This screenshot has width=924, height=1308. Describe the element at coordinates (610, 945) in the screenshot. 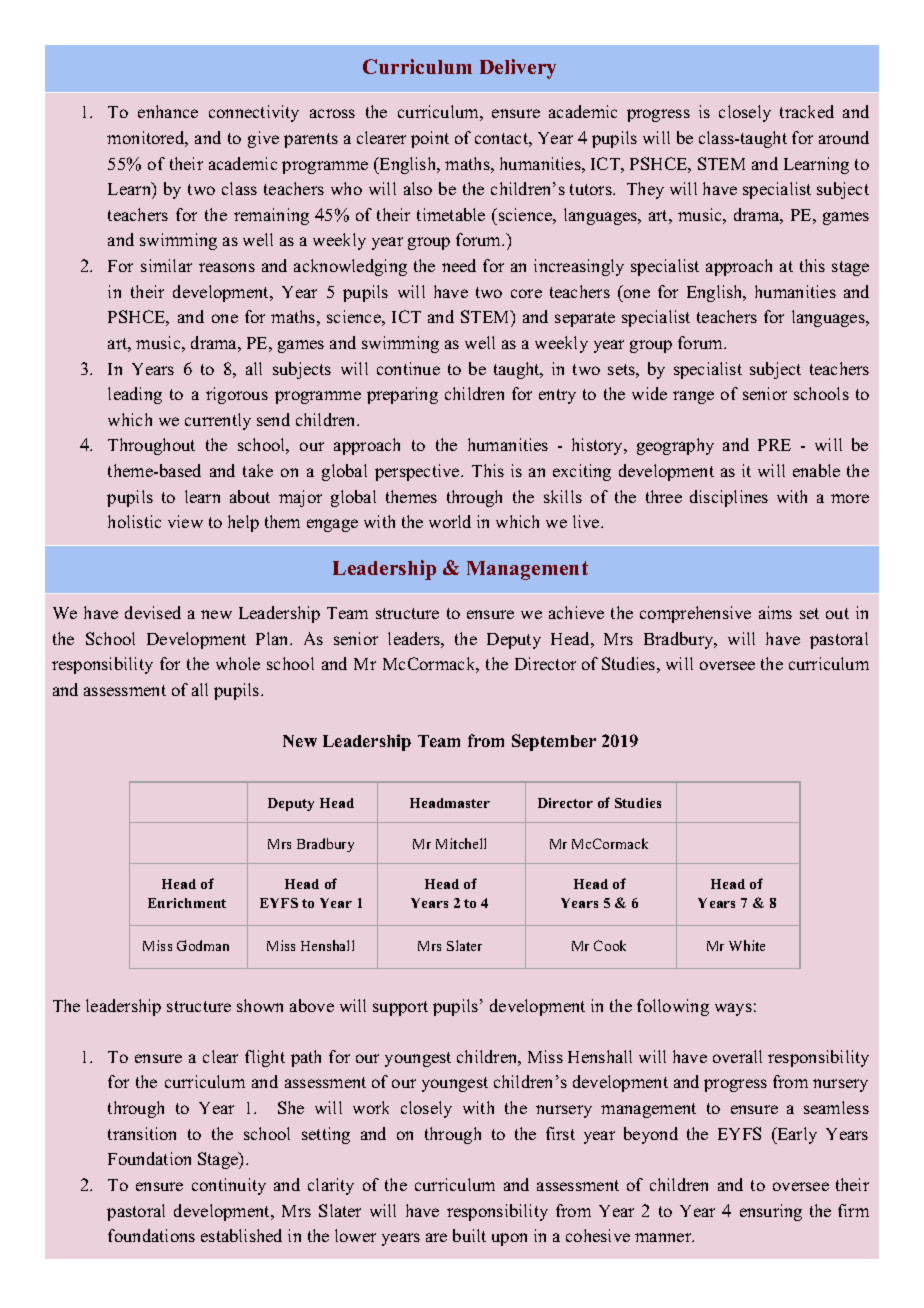

I see `Cook` at that location.
